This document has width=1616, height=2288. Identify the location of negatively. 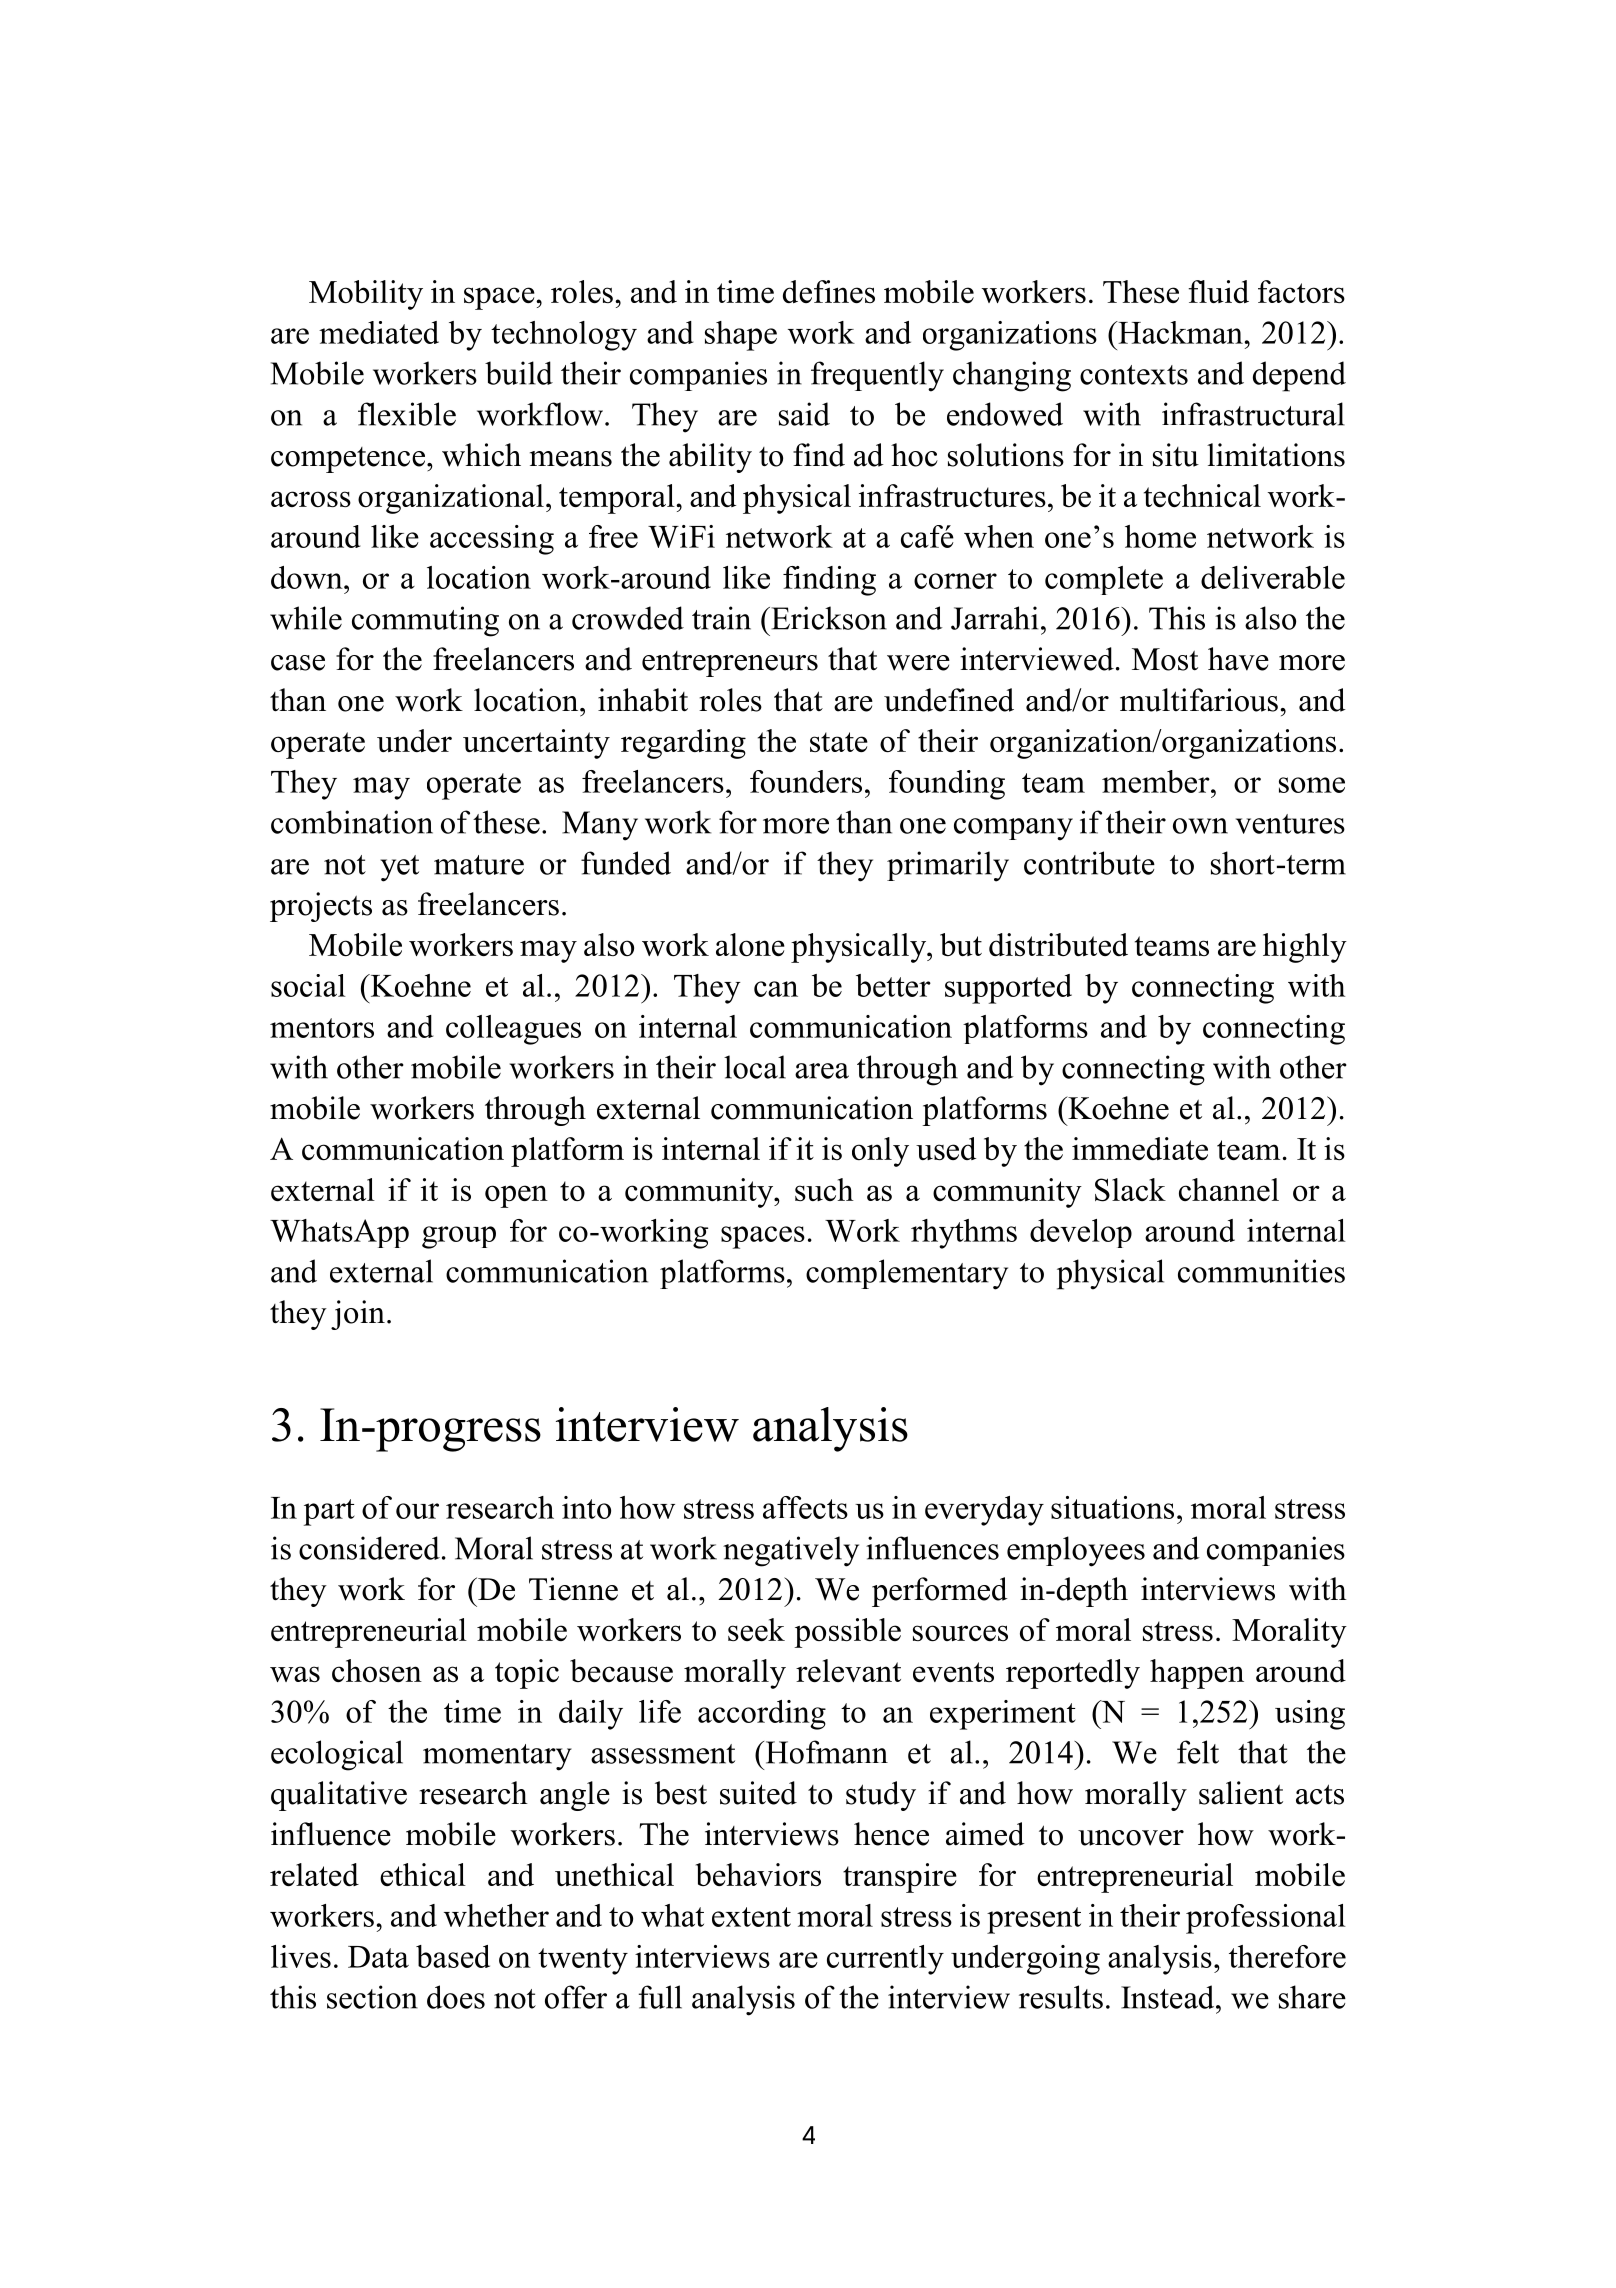
(791, 1551).
